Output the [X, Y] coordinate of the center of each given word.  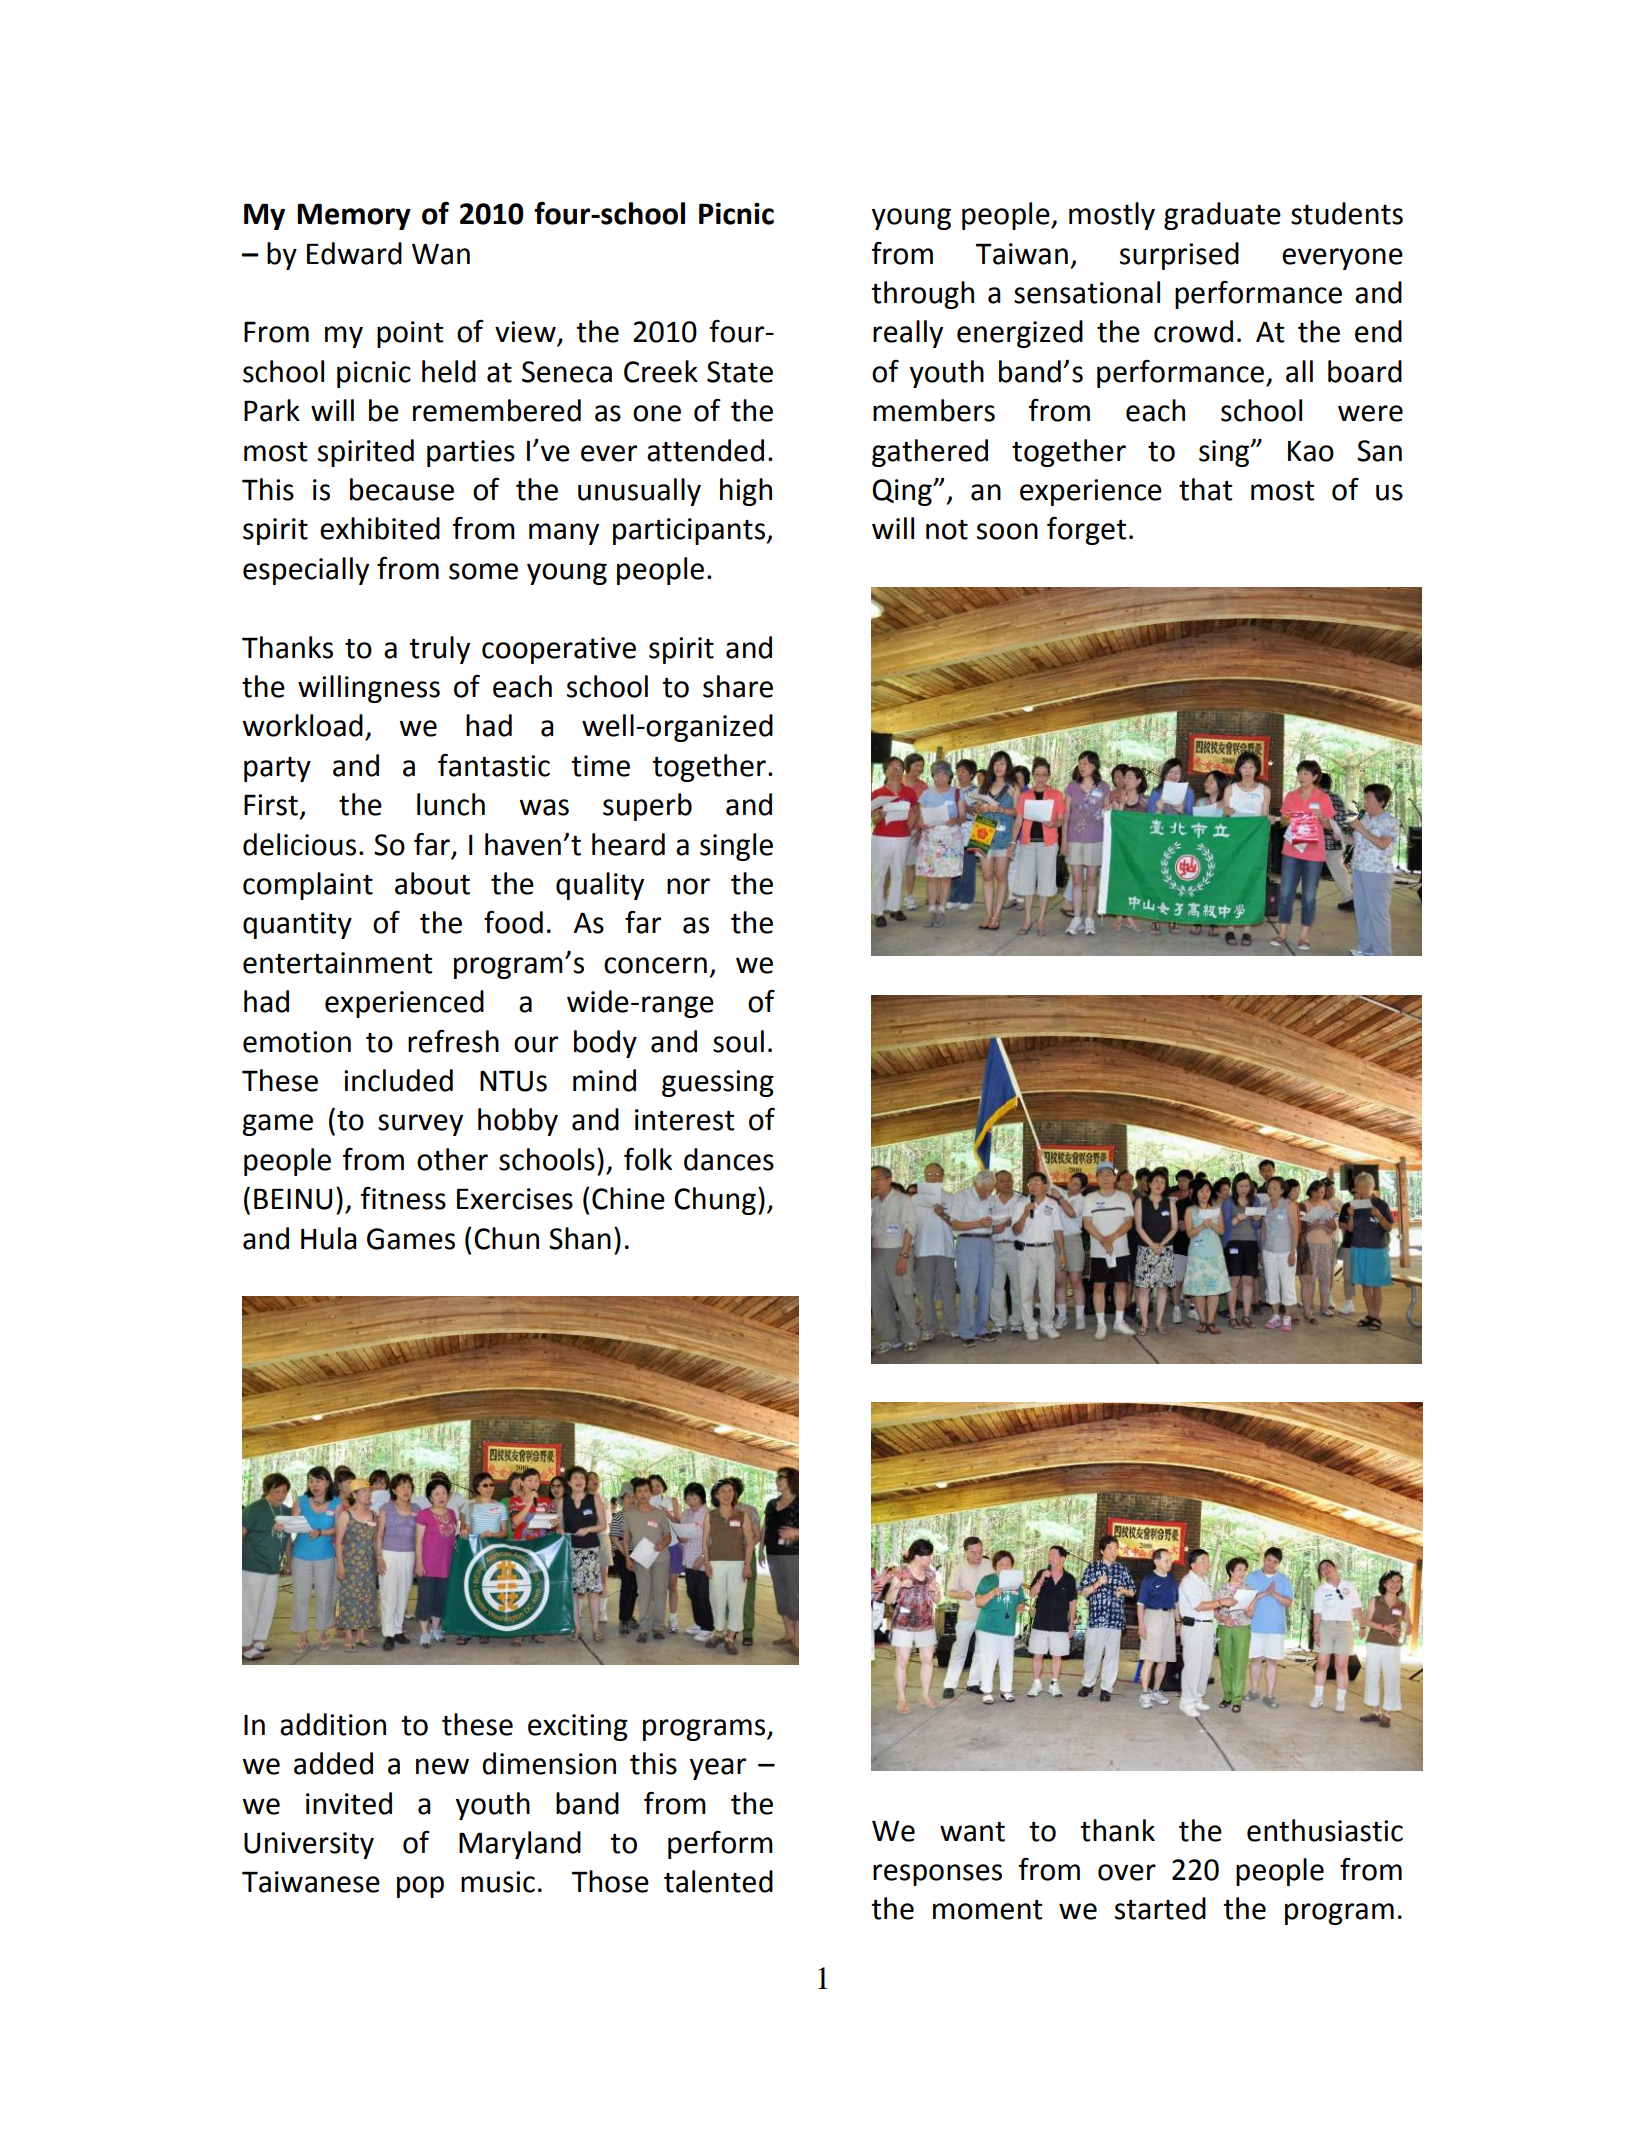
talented [718, 1881]
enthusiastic [1325, 1830]
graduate [1222, 216]
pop [420, 1887]
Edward [354, 253]
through [922, 295]
